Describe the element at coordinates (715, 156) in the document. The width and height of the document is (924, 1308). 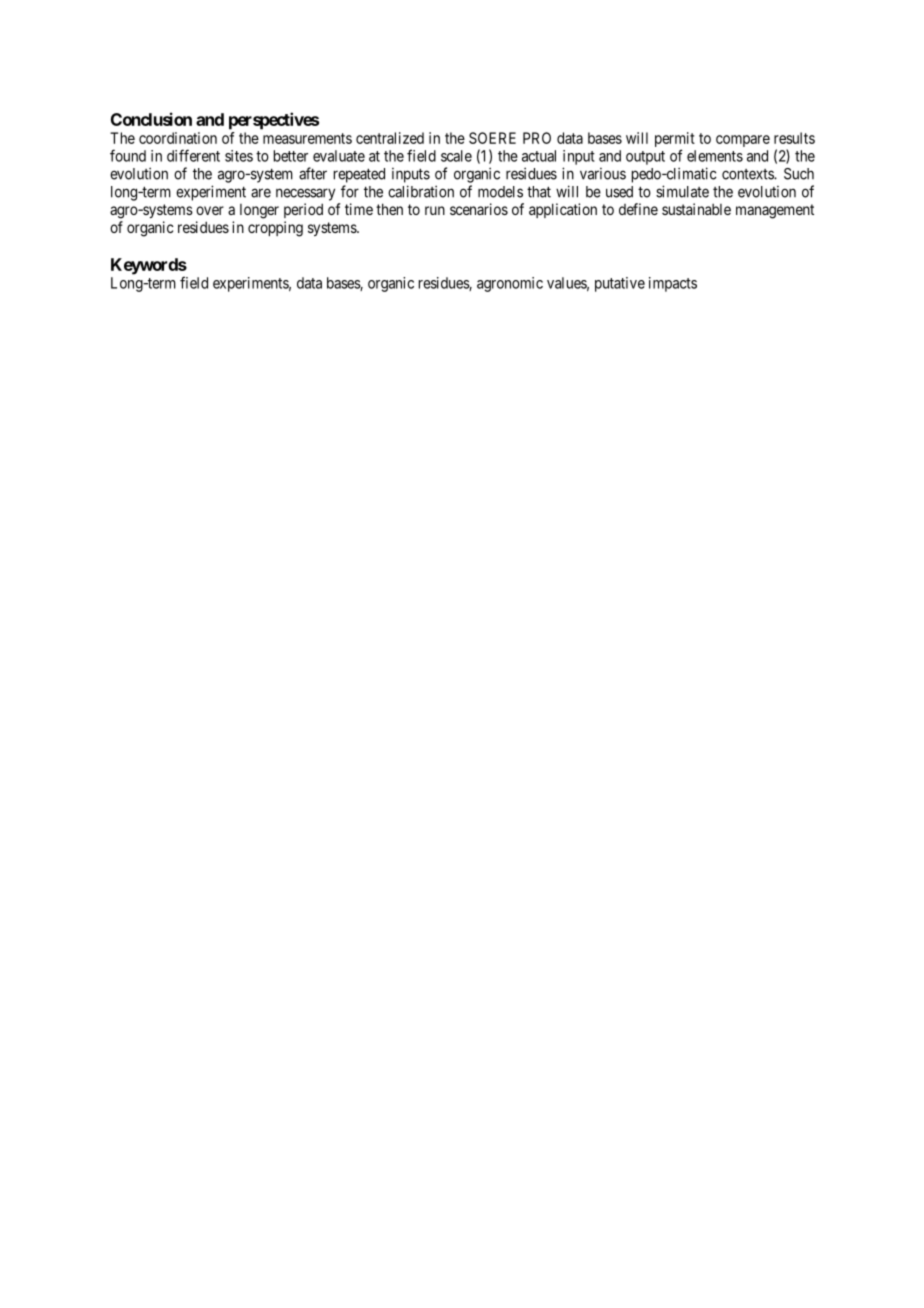
I see `elements` at that location.
